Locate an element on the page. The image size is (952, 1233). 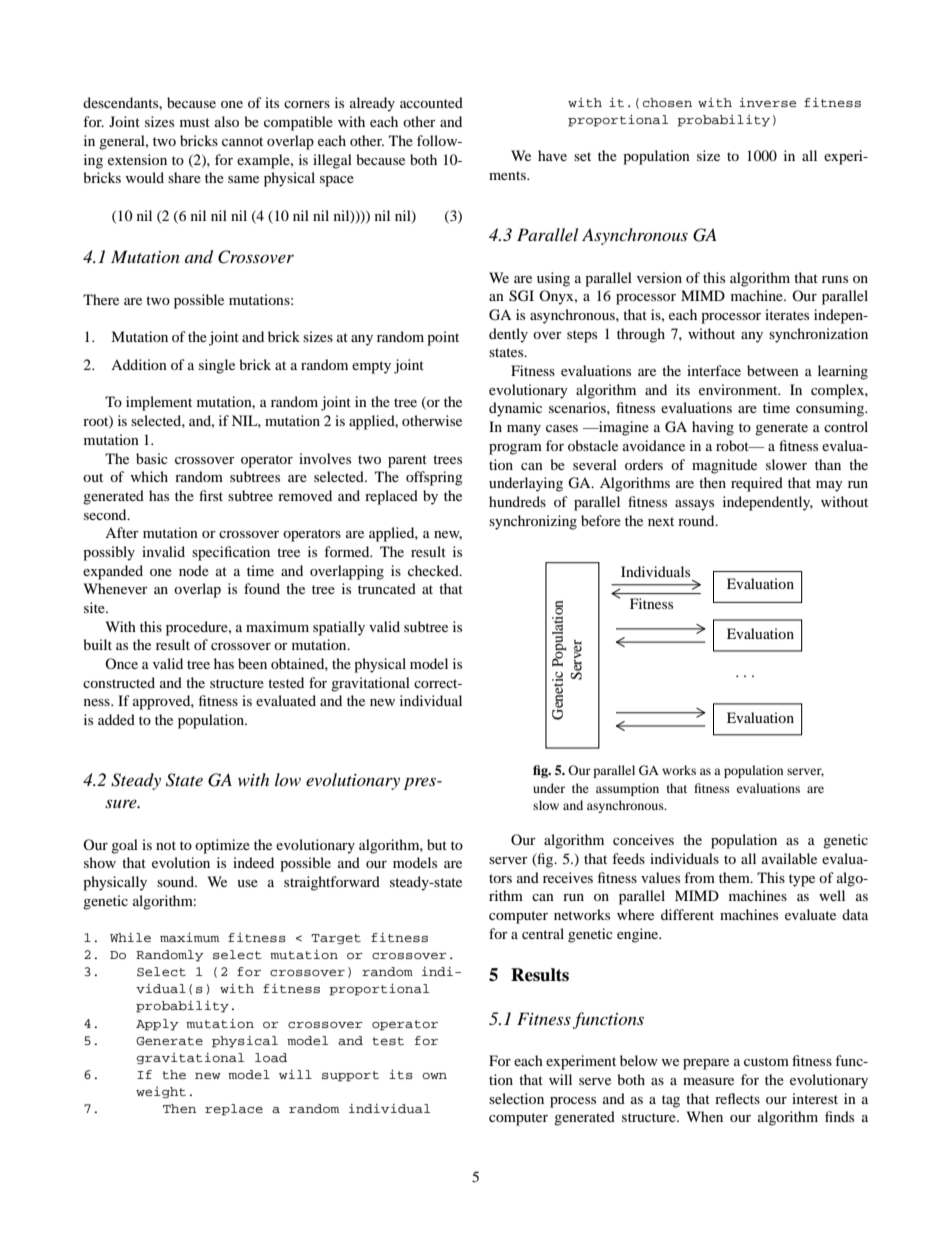
round is located at coordinates (697, 520).
